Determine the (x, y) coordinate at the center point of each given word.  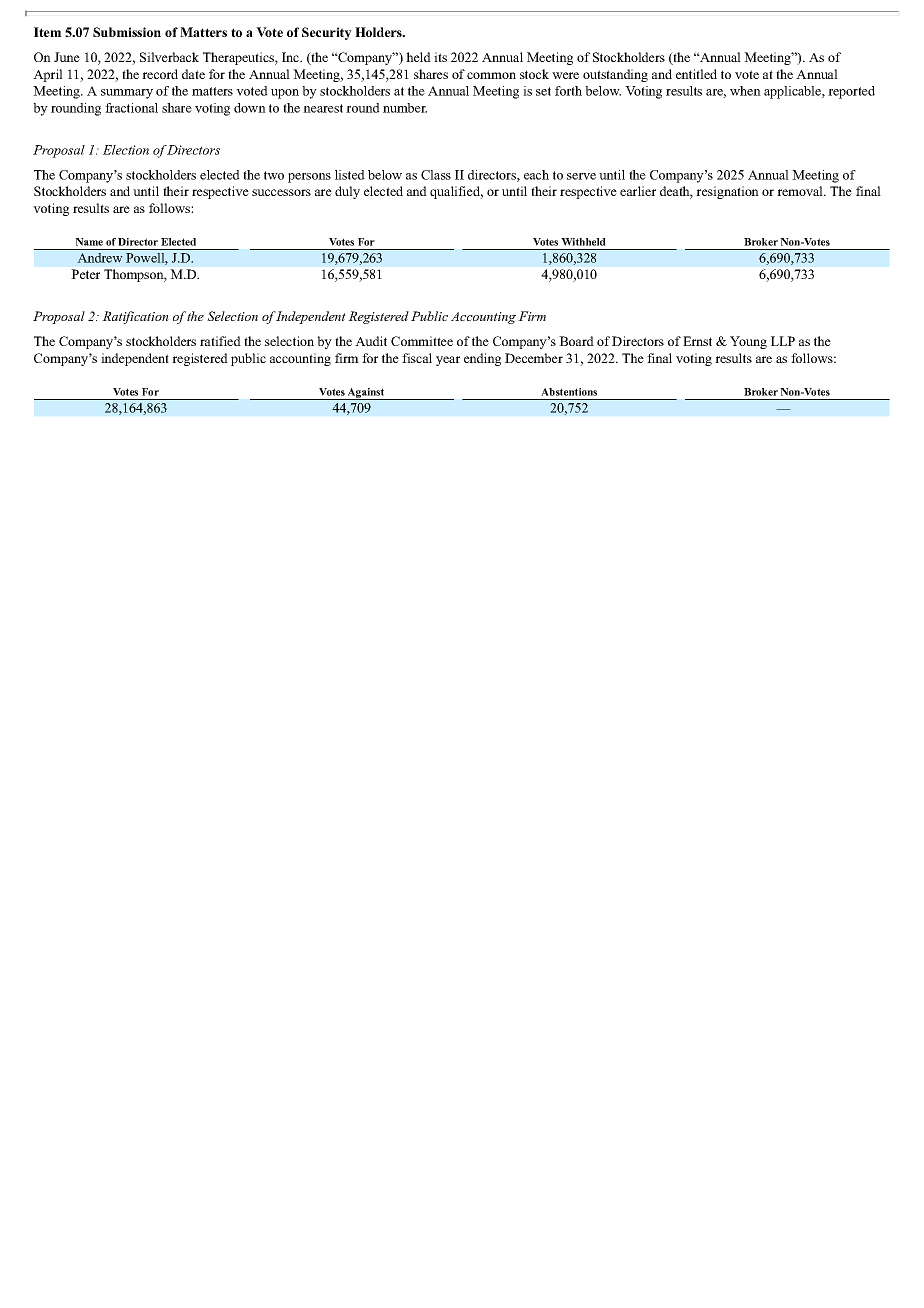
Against (366, 394)
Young (748, 342)
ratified (220, 341)
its (440, 57)
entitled (696, 74)
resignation (727, 192)
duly (347, 192)
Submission (127, 32)
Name (89, 242)
